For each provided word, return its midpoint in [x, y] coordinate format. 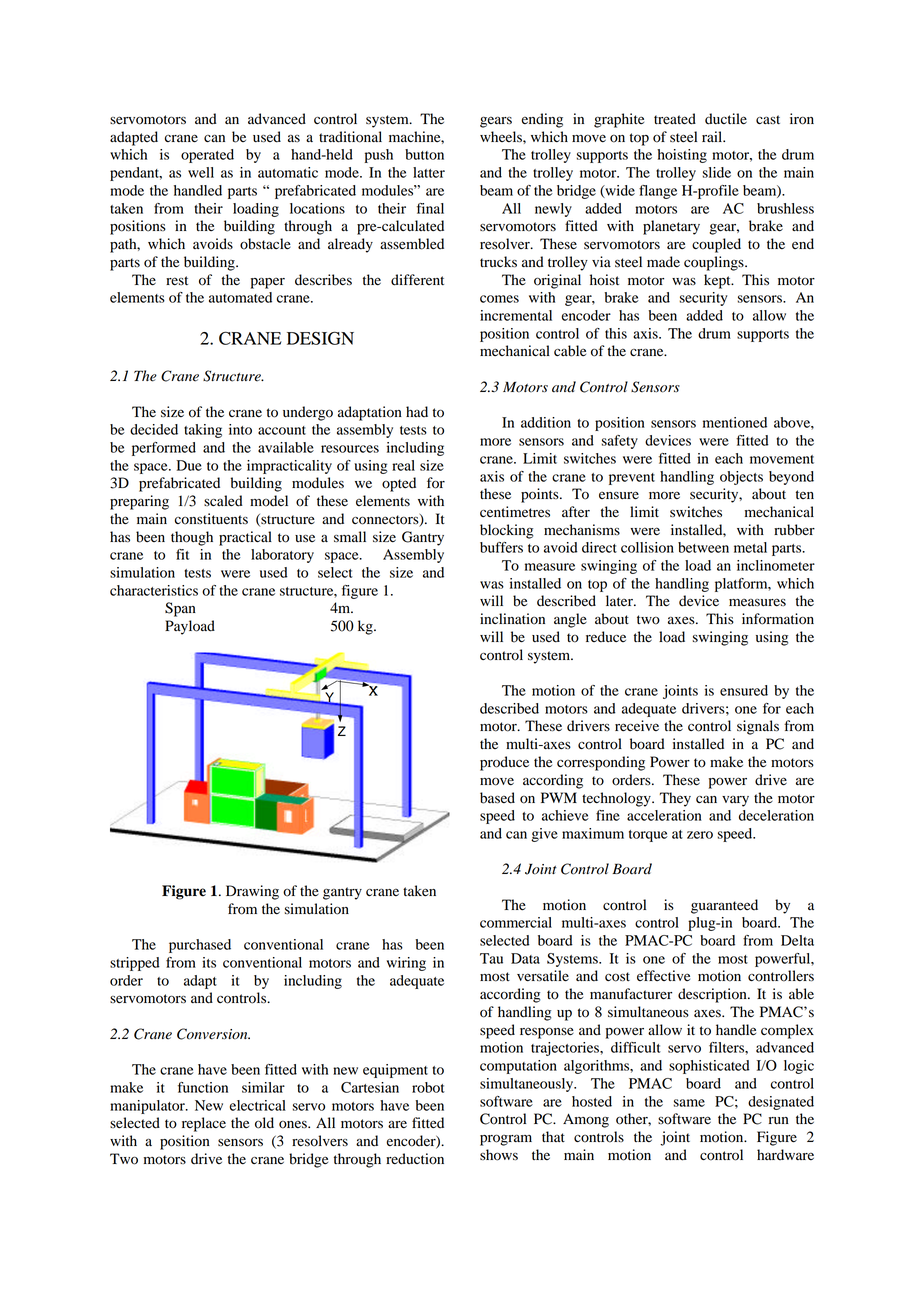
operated [207, 156]
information [778, 619]
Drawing [252, 892]
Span [180, 609]
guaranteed [724, 906]
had [417, 411]
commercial [516, 922]
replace [204, 1124]
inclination [512, 619]
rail [713, 136]
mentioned [735, 422]
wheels [502, 136]
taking [203, 431]
